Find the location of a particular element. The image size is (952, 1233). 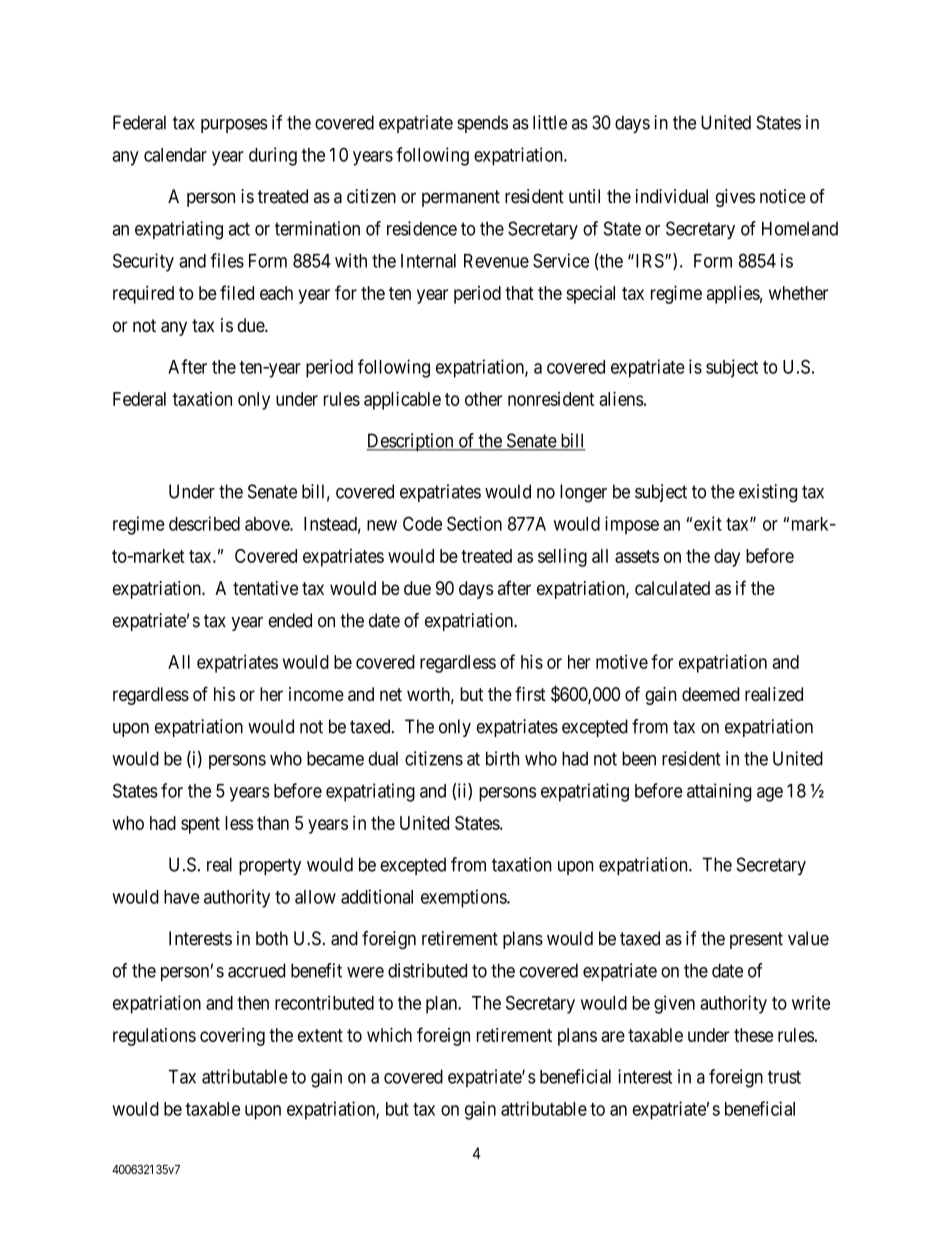

spends is located at coordinates (482, 124).
